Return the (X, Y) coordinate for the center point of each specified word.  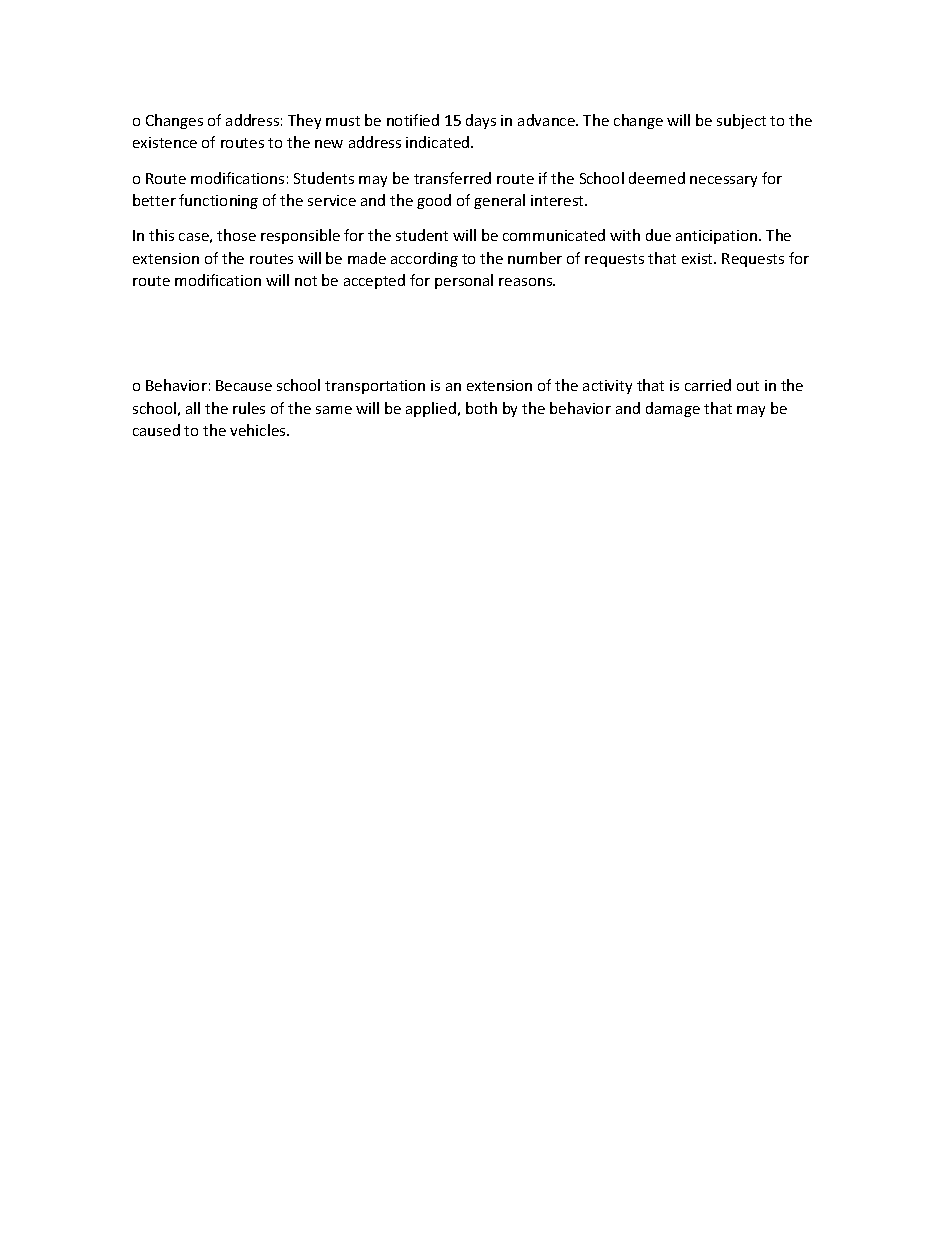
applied (431, 409)
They (304, 121)
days (481, 121)
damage (673, 409)
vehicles (259, 430)
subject (741, 121)
